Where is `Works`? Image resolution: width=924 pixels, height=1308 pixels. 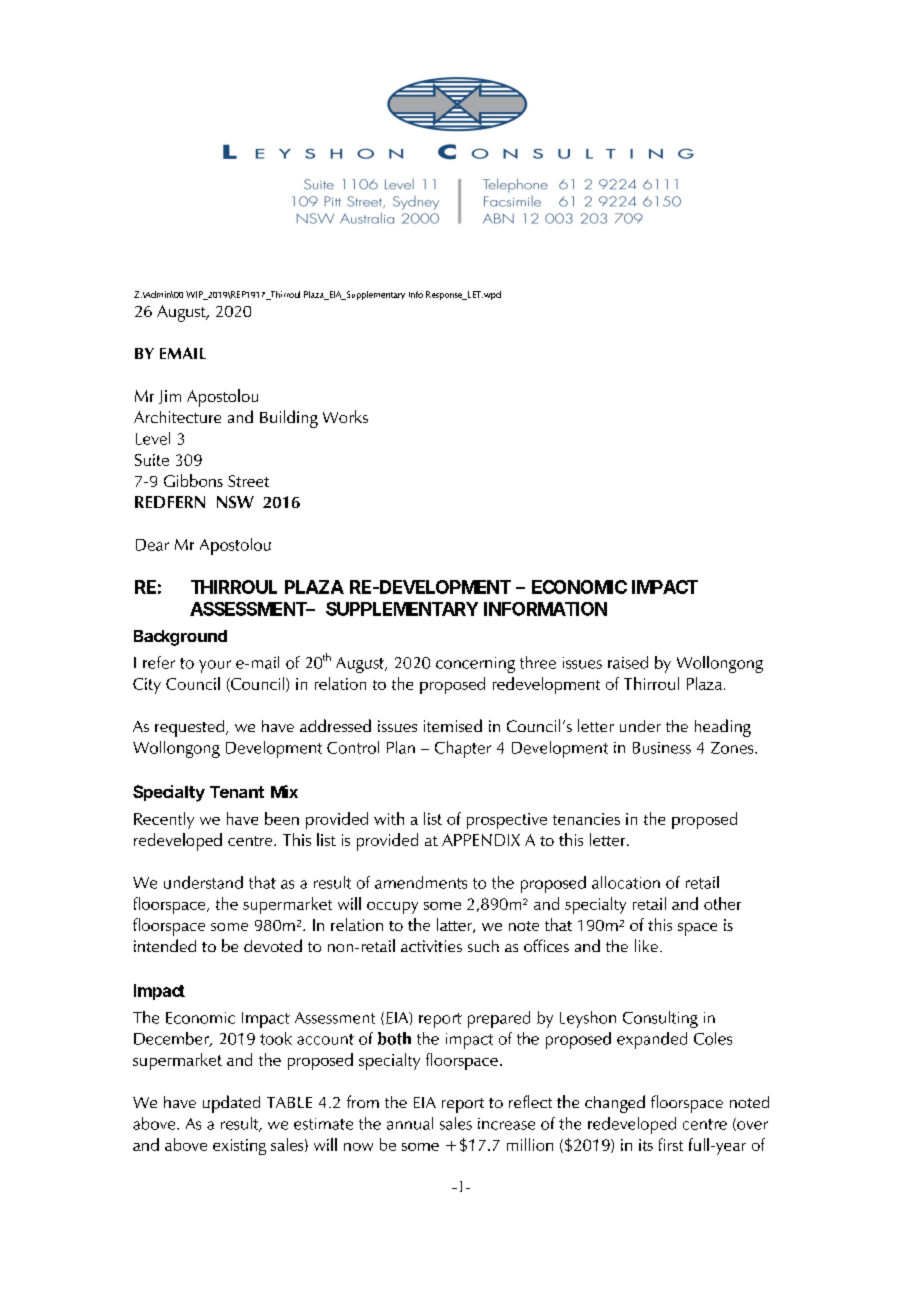
Works is located at coordinates (345, 416).
